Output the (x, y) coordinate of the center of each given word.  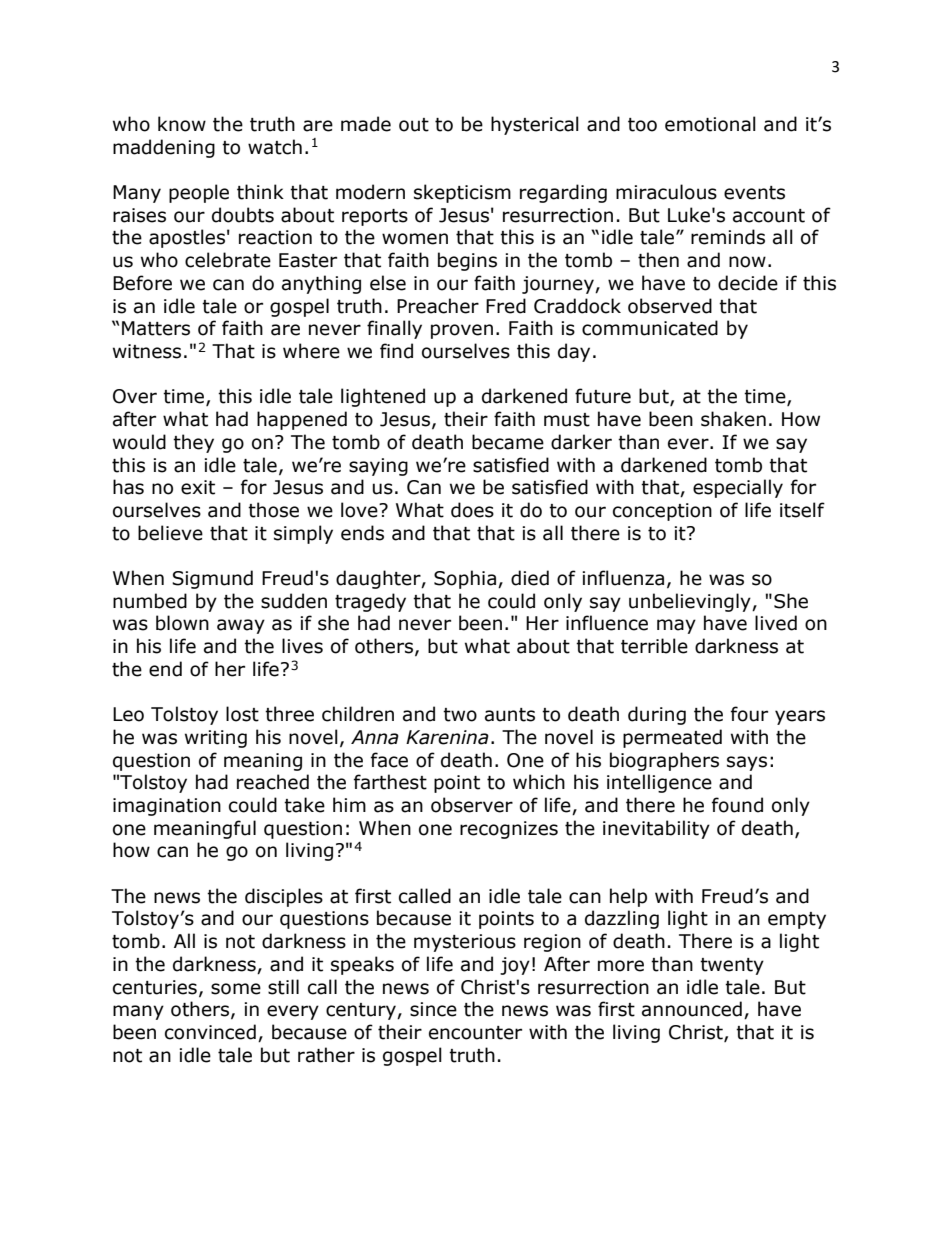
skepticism (462, 193)
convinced (210, 1032)
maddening (164, 148)
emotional (710, 124)
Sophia (466, 579)
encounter (475, 1033)
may (676, 626)
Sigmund (212, 579)
